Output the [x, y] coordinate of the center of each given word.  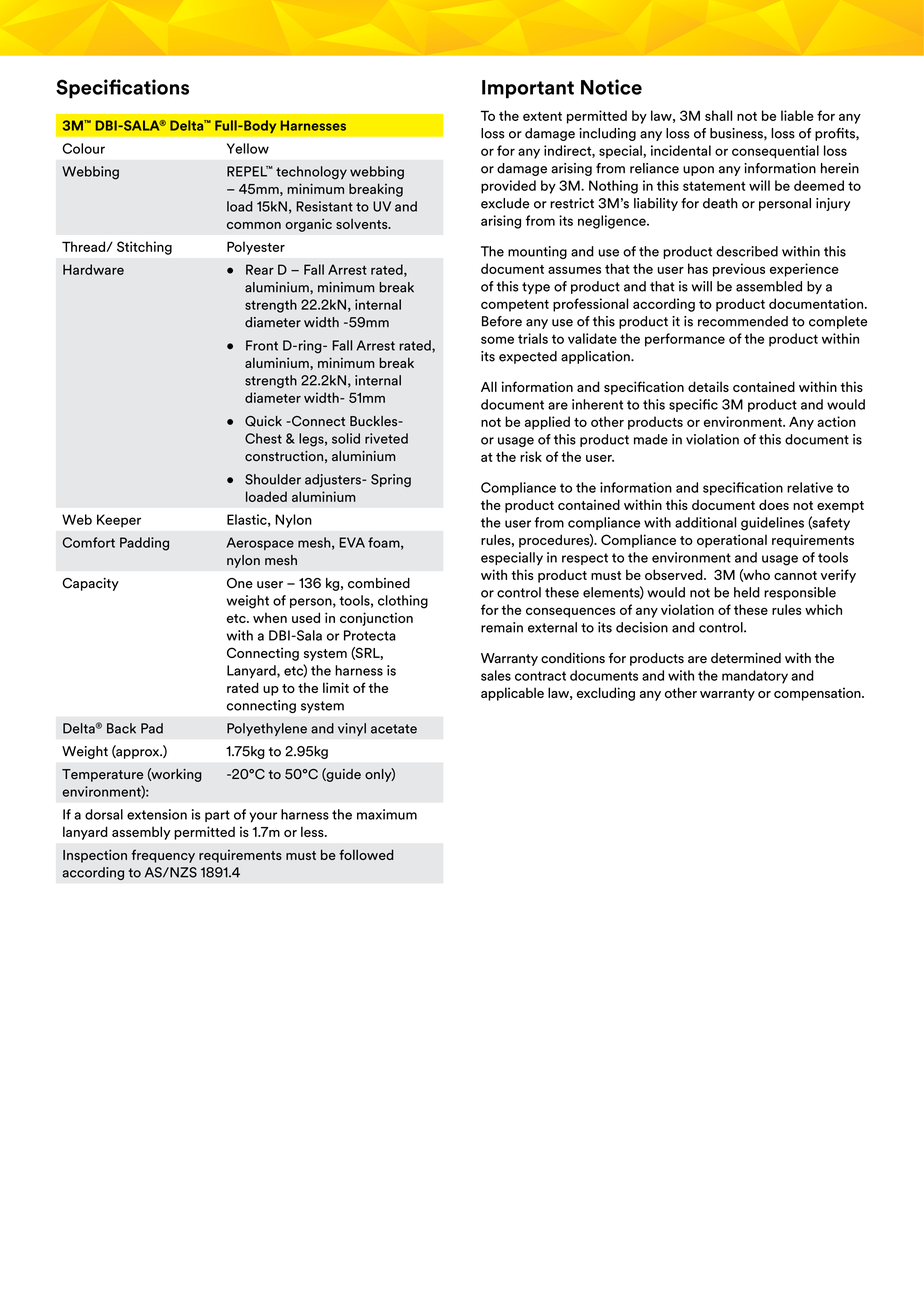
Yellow [248, 148]
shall [718, 115]
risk [531, 456]
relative [810, 487]
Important [528, 89]
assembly [141, 833]
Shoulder [273, 479]
